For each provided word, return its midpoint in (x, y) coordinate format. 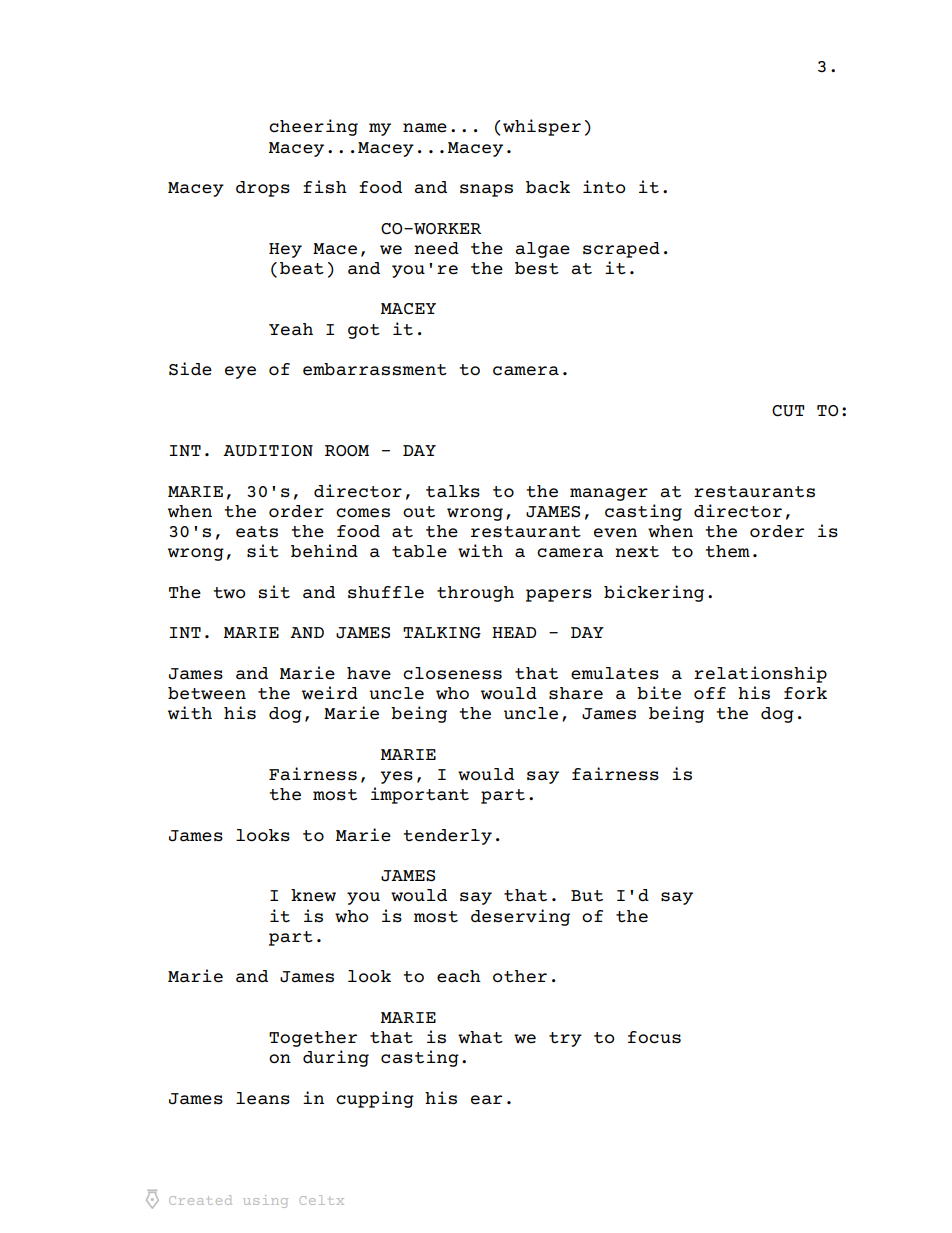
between (207, 693)
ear (486, 1100)
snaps (486, 190)
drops (263, 189)
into (604, 187)
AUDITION (268, 451)
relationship (760, 674)
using (265, 1201)
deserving (520, 917)
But (587, 896)
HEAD (514, 632)
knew (313, 895)
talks (453, 491)
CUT (788, 411)
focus (654, 1037)
